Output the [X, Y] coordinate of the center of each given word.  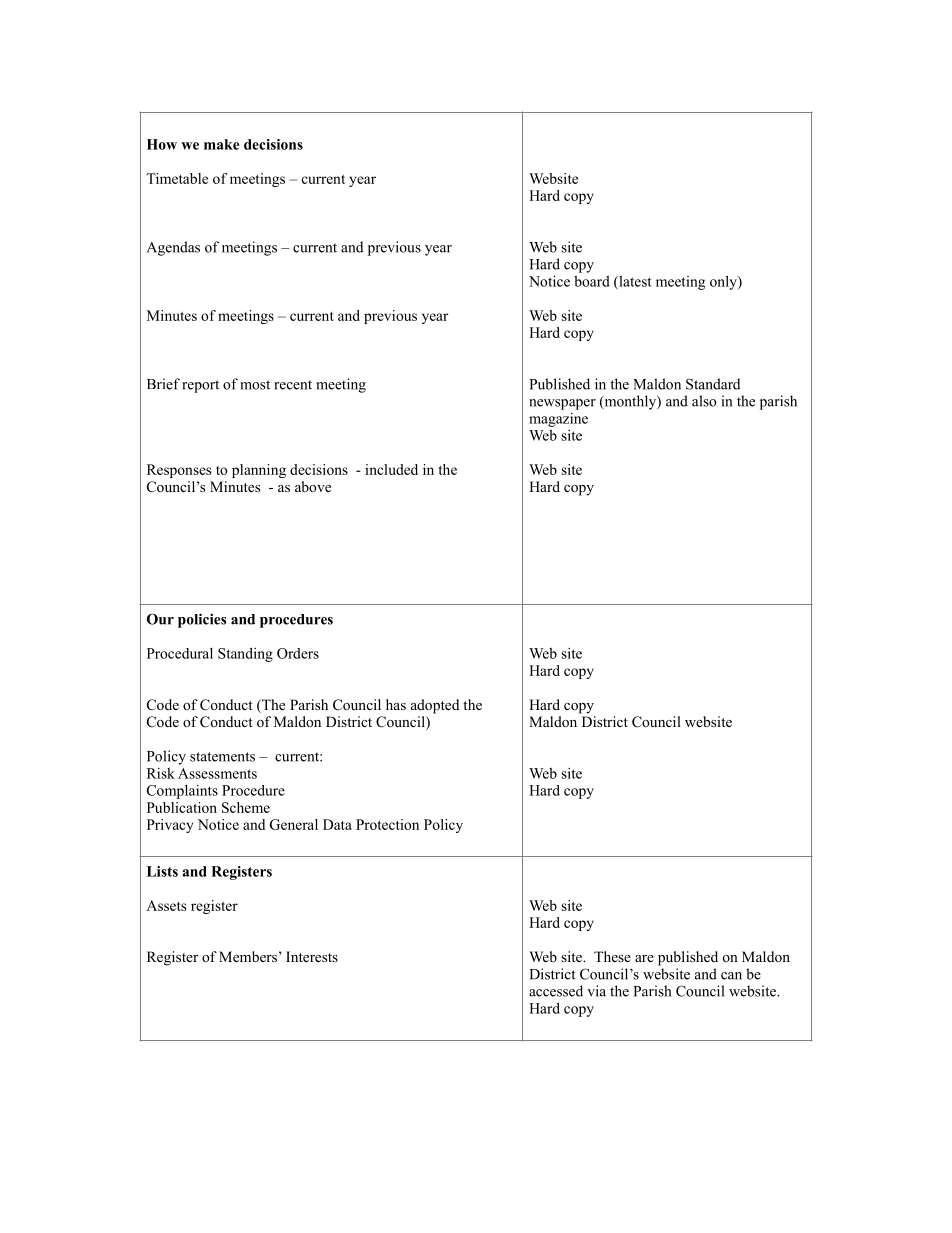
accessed [556, 991]
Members [248, 956]
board [592, 281]
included [391, 469]
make [221, 144]
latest [634, 282]
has [396, 704]
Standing [245, 654]
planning [259, 471]
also [704, 401]
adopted [435, 706]
